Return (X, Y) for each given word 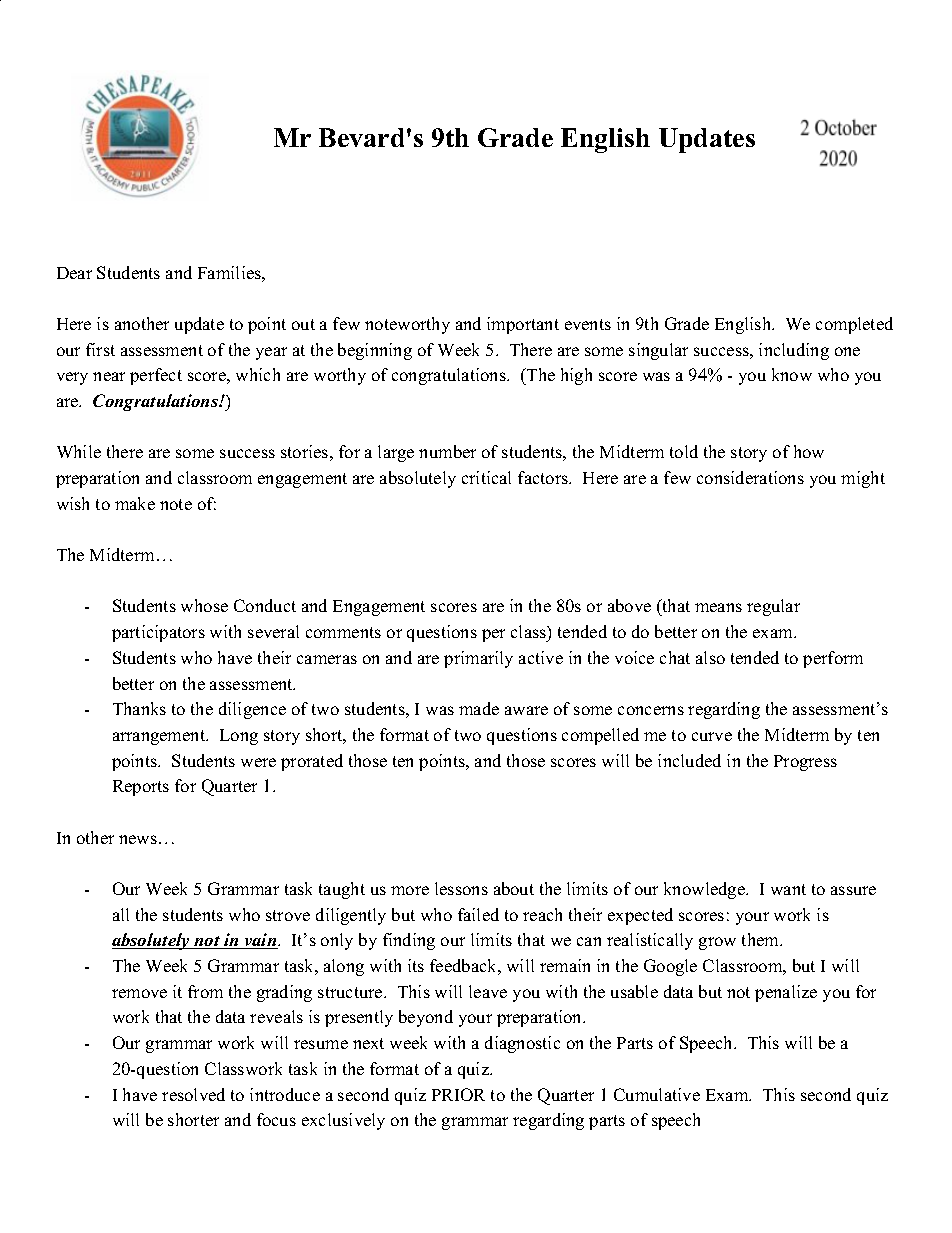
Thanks (139, 708)
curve (712, 736)
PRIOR (458, 1094)
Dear (74, 273)
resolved (193, 1094)
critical (486, 477)
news (138, 839)
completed (854, 325)
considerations (750, 477)
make (135, 503)
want (788, 889)
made (479, 708)
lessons (461, 888)
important (523, 325)
